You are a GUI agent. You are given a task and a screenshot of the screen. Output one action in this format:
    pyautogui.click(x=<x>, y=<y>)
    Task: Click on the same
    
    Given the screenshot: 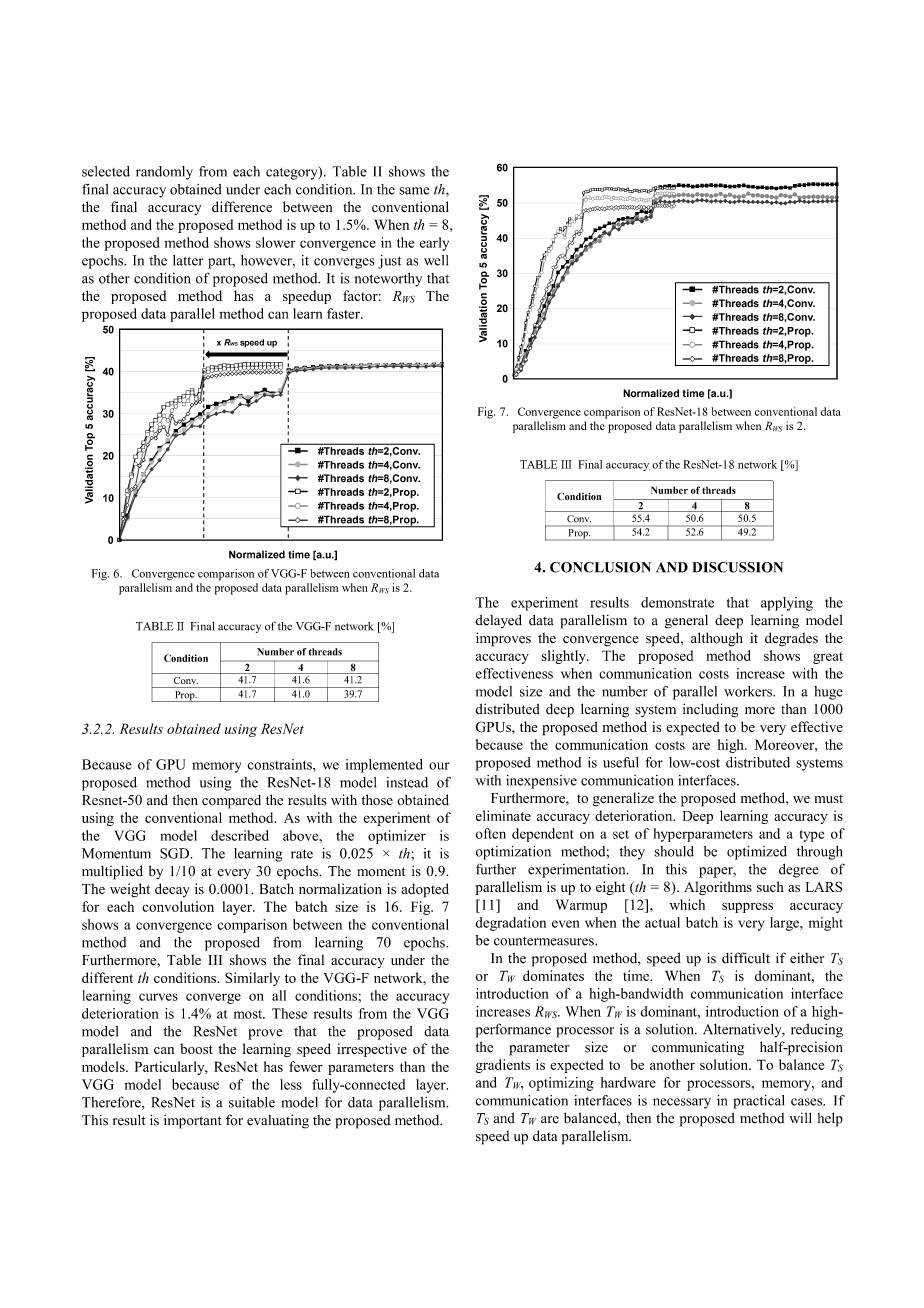 What is the action you would take?
    pyautogui.click(x=414, y=191)
